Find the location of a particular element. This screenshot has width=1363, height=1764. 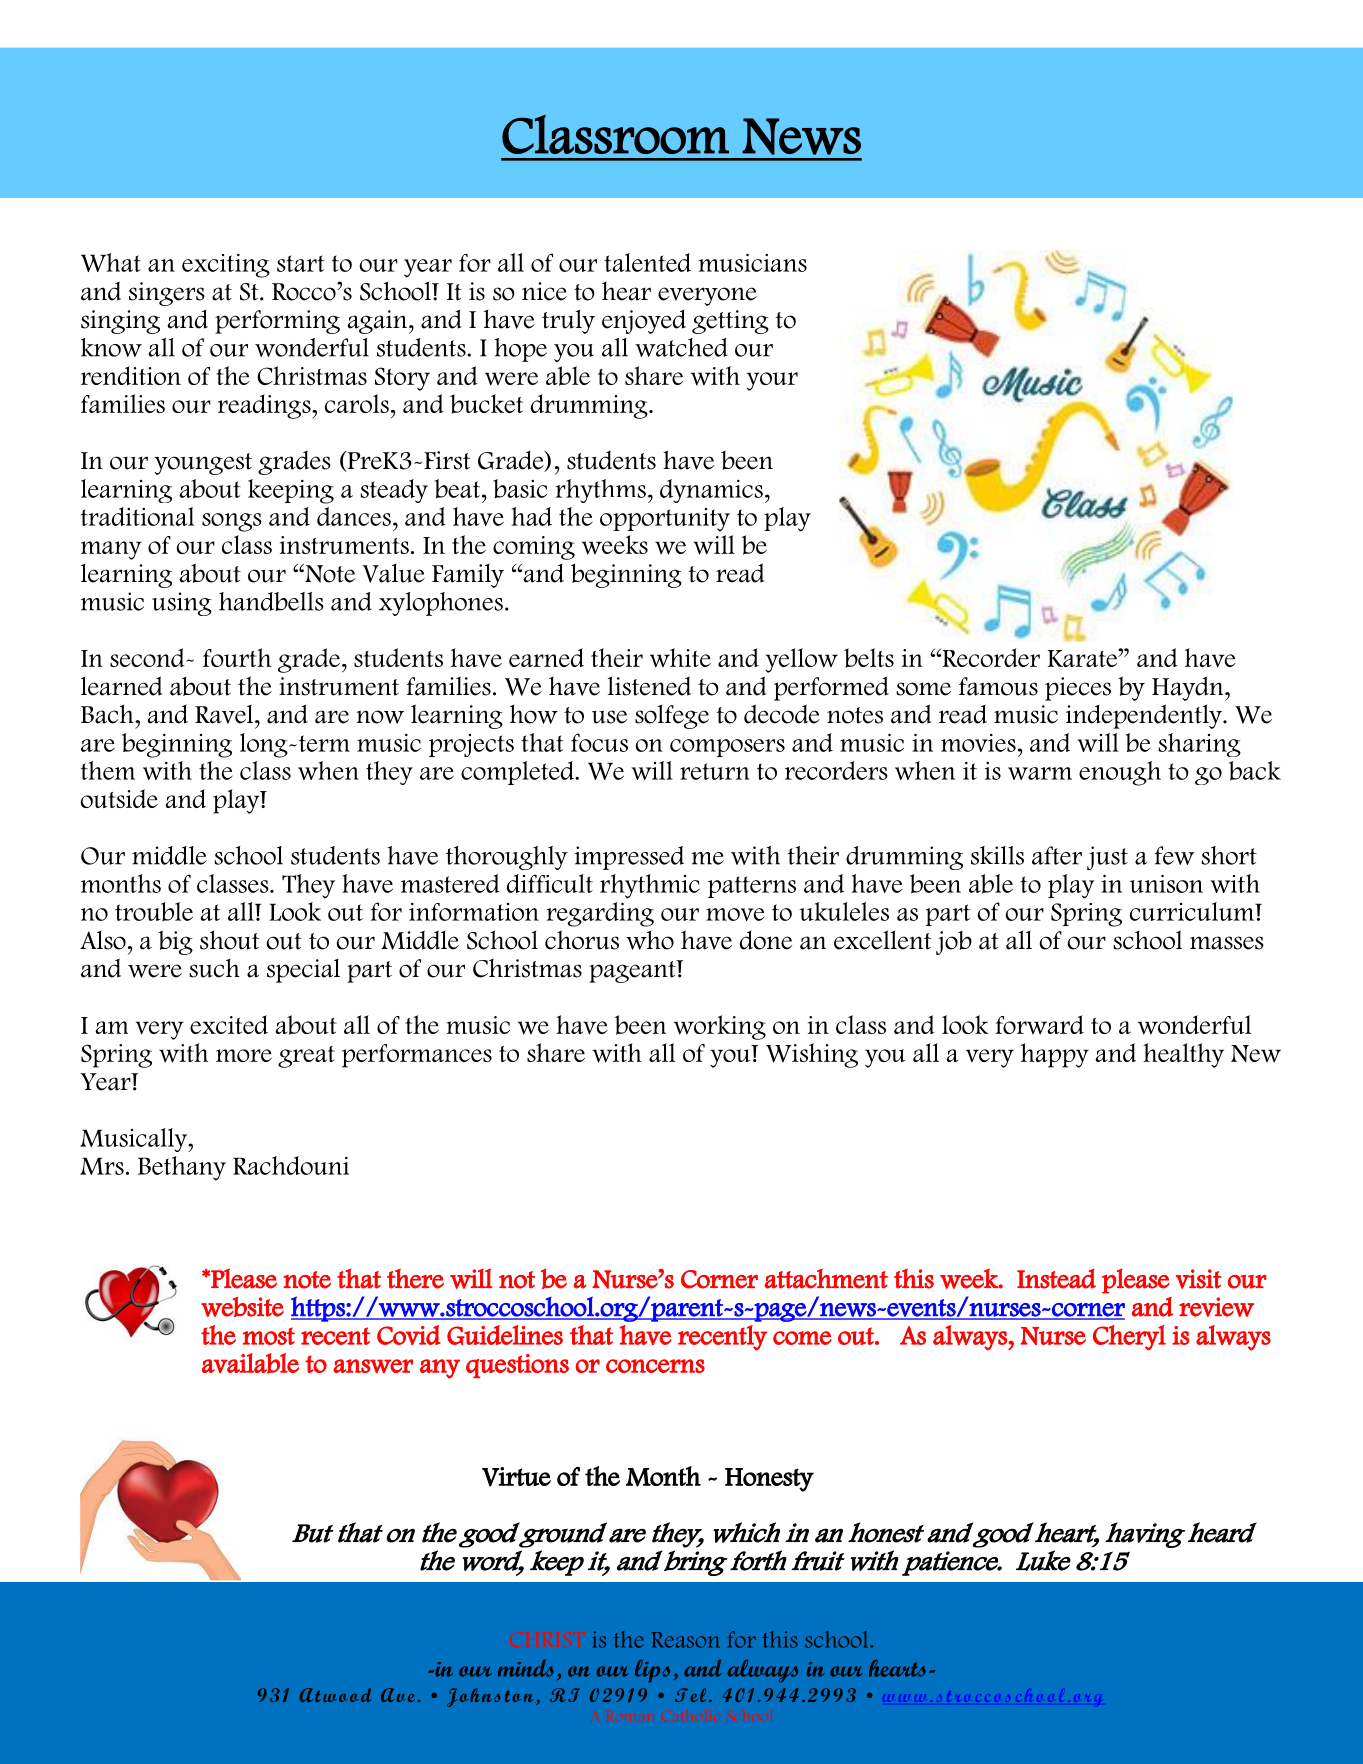

performing is located at coordinates (277, 322).
